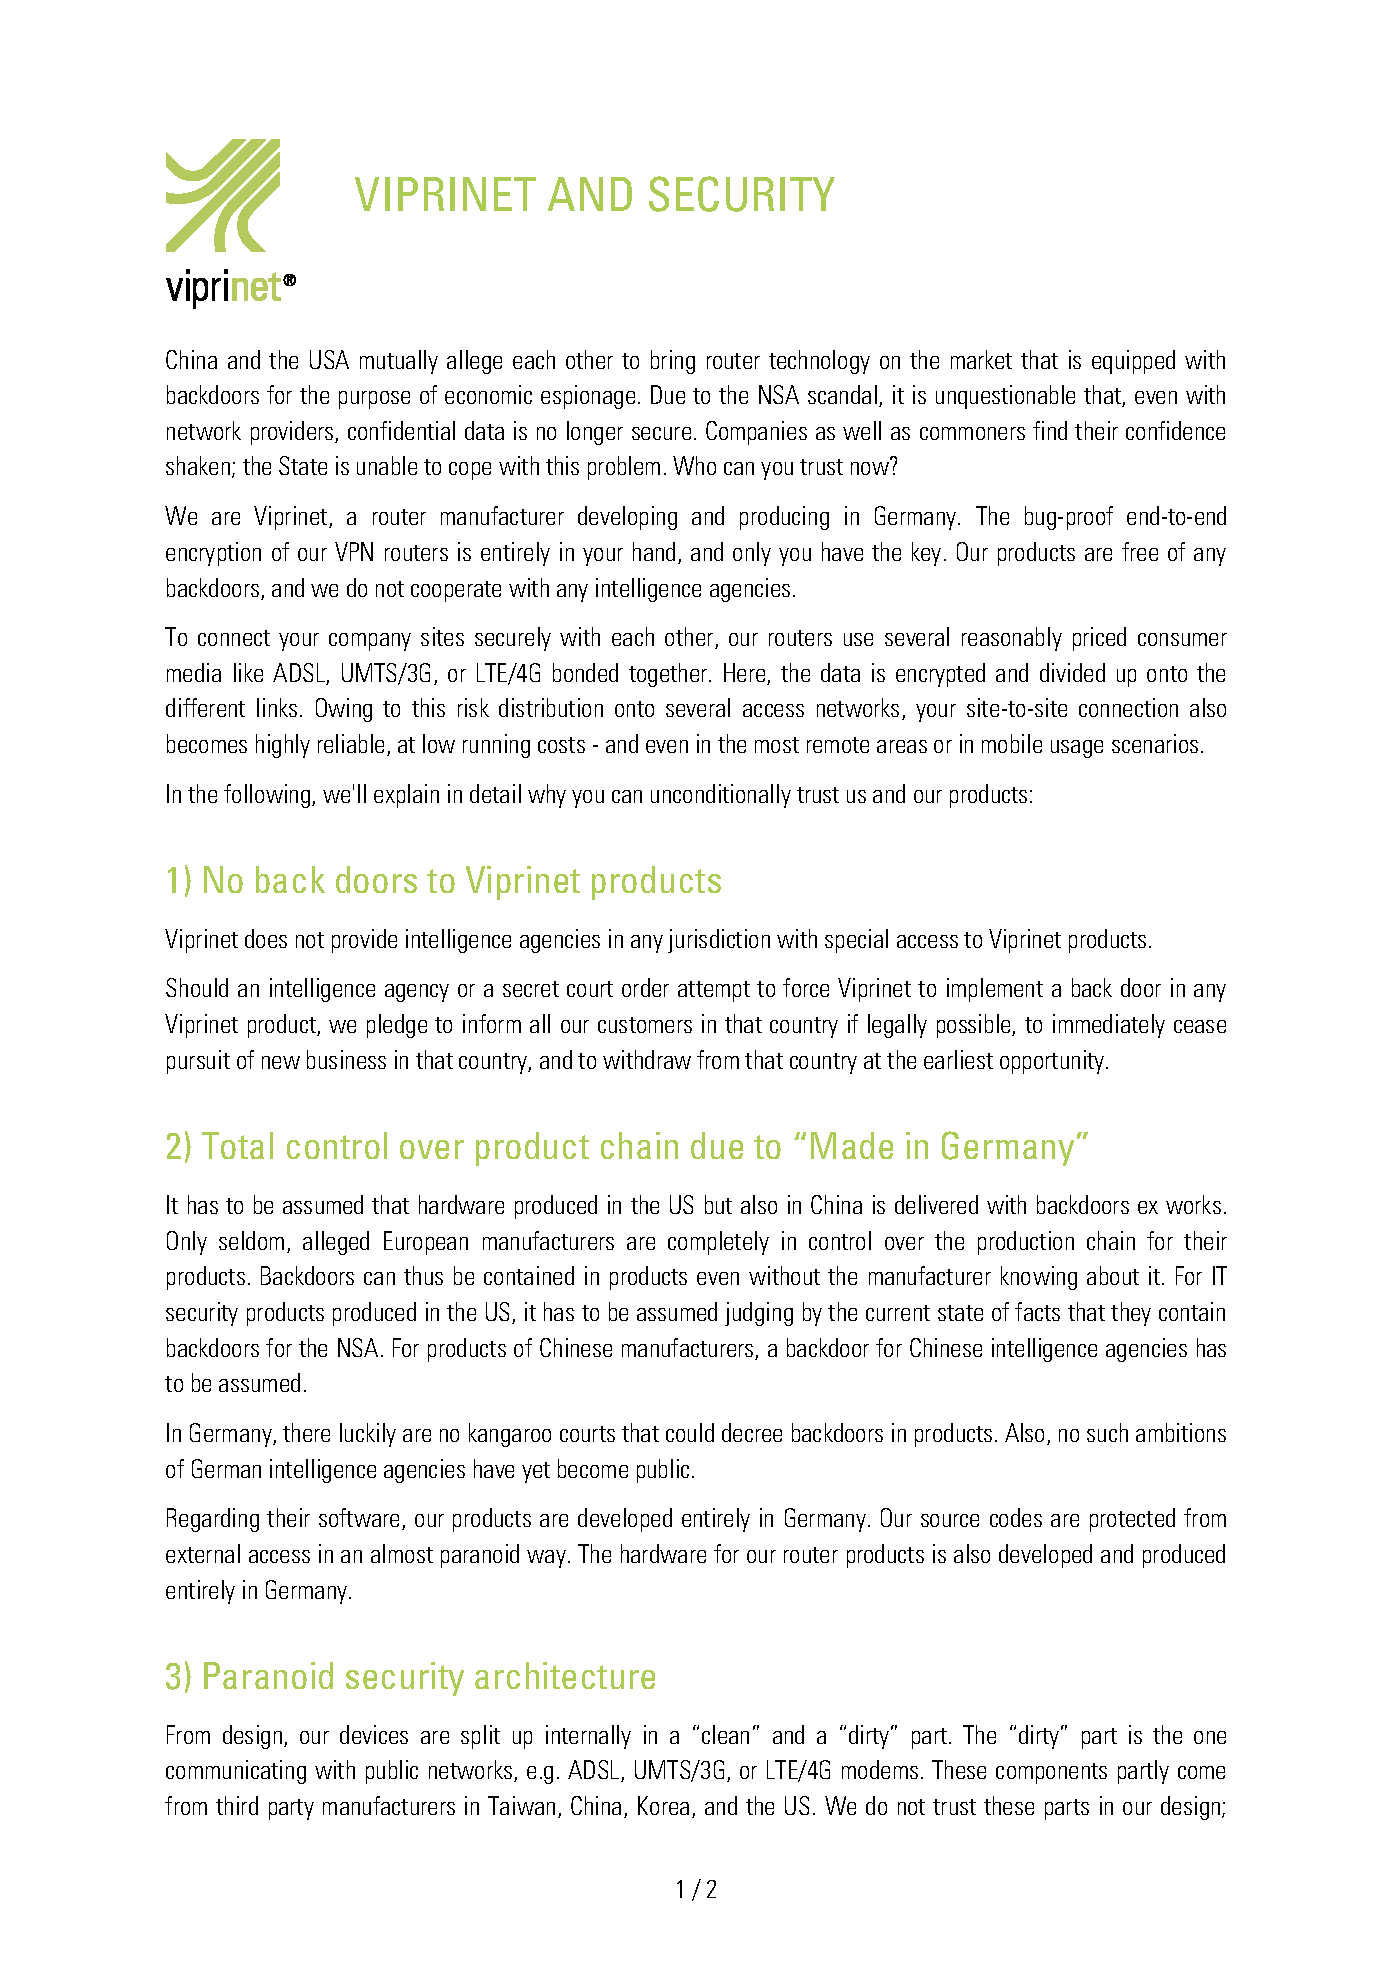 This image has width=1394, height=1971. I want to click on opportunity, so click(1053, 1062).
